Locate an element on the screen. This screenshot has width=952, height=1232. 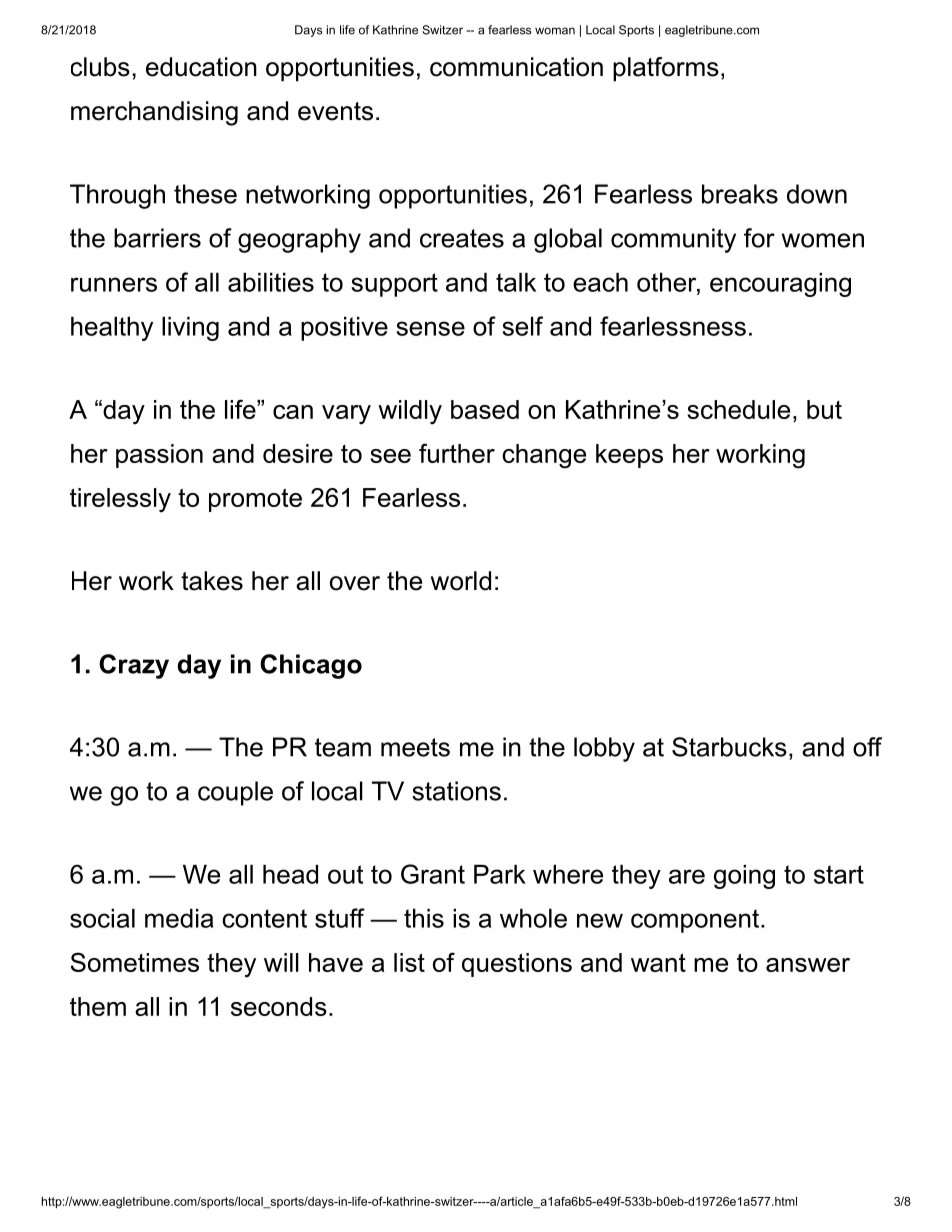
education is located at coordinates (201, 67).
